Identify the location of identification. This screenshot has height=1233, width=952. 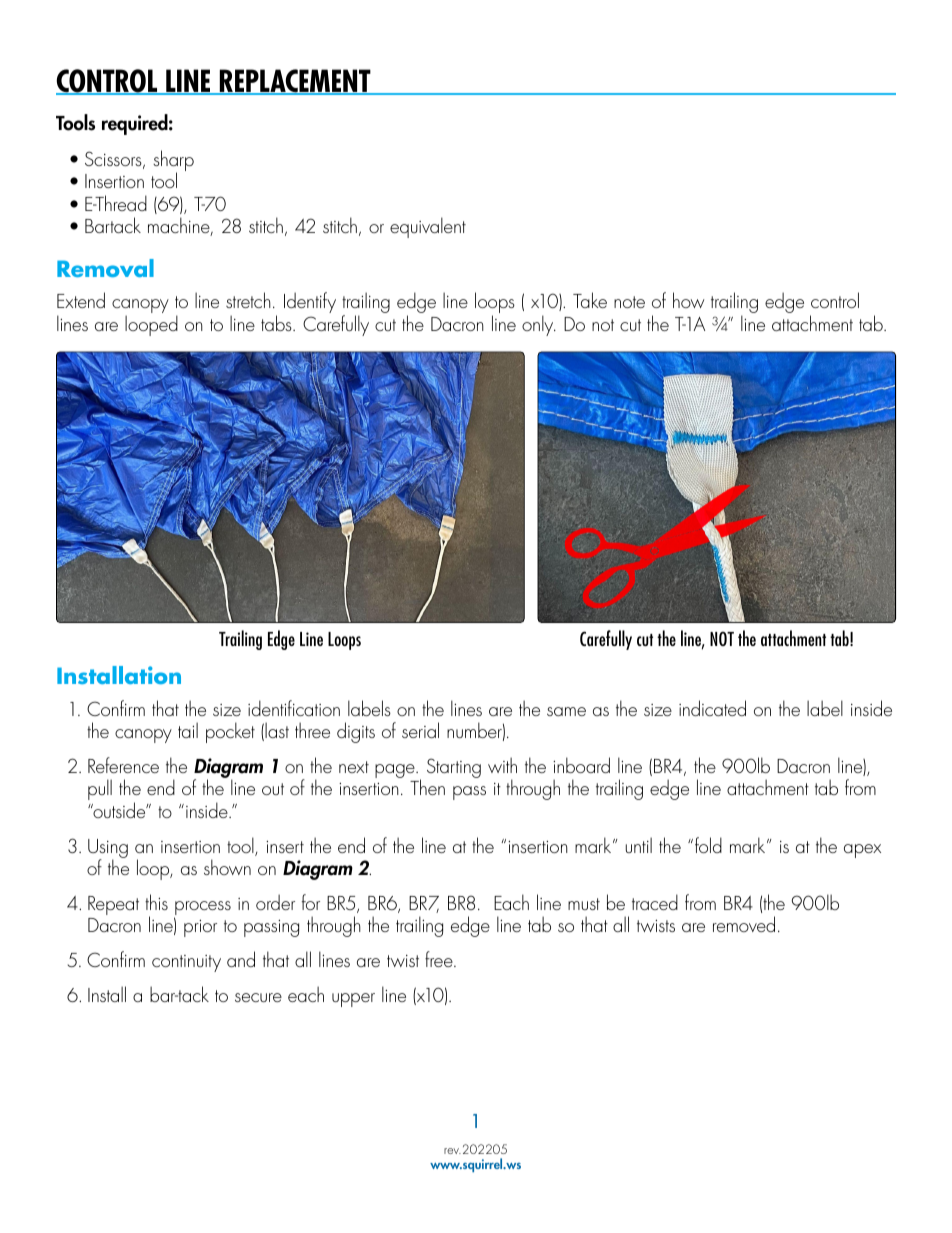
(294, 708).
